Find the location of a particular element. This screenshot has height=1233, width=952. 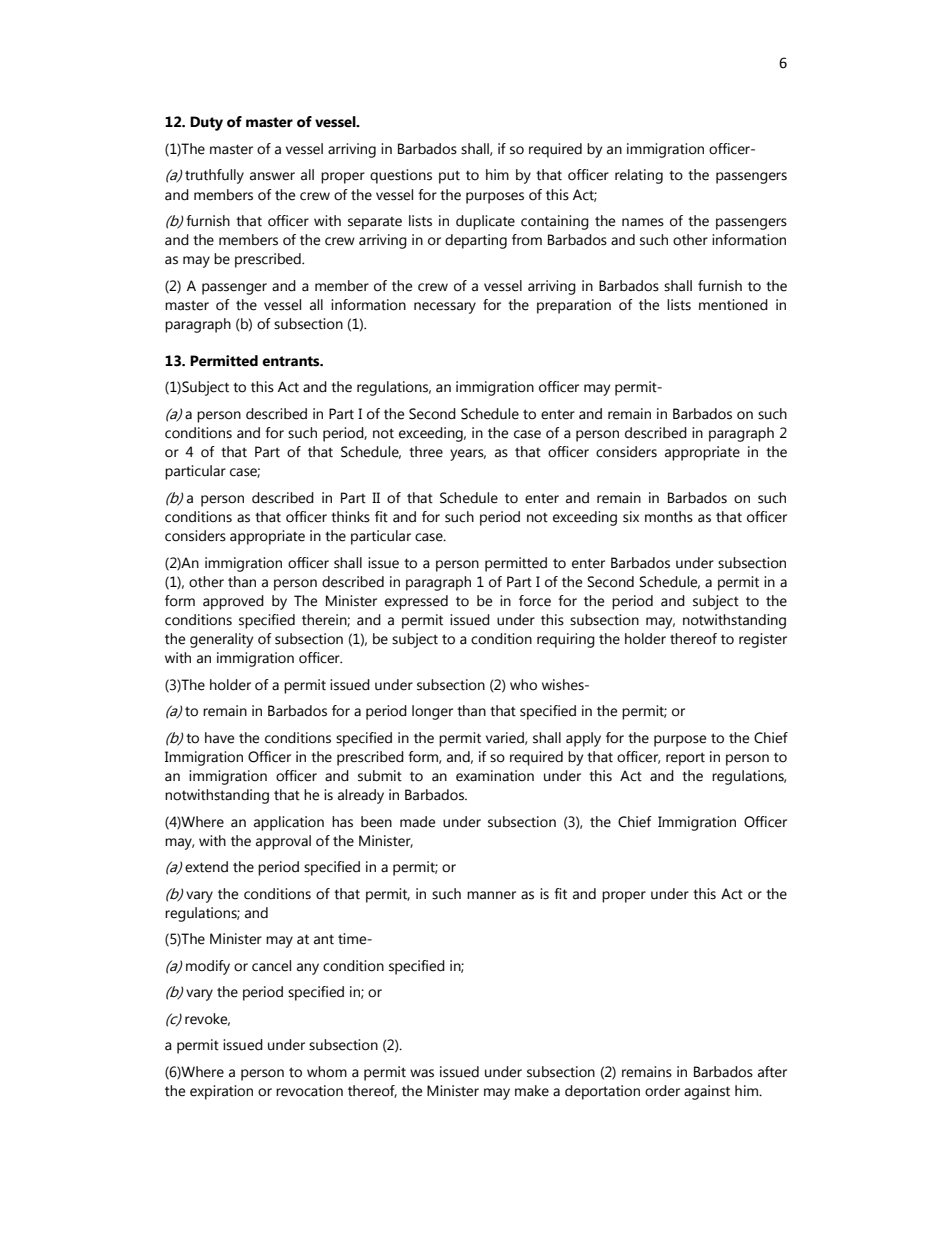

register is located at coordinates (763, 640).
